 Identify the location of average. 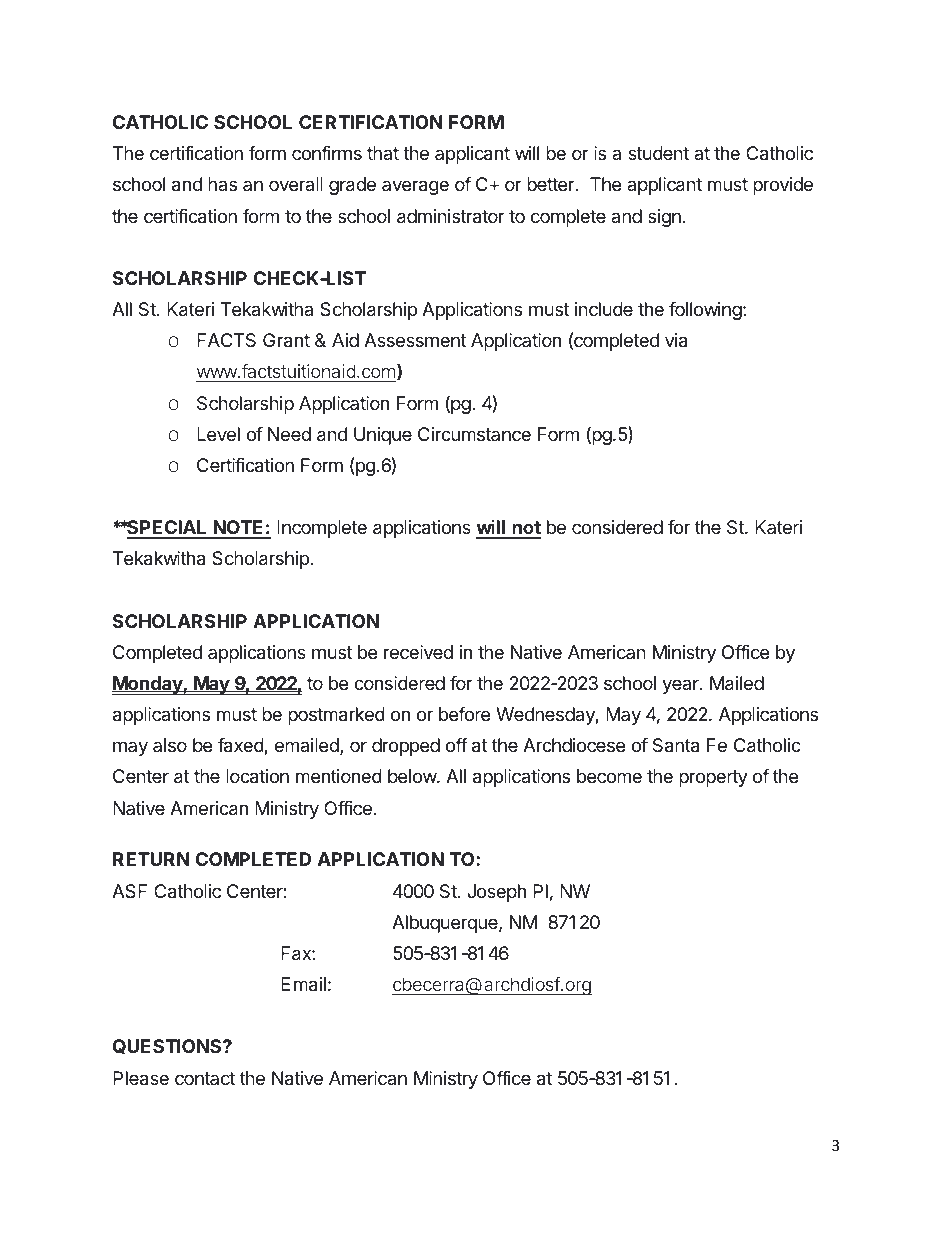
(415, 187).
